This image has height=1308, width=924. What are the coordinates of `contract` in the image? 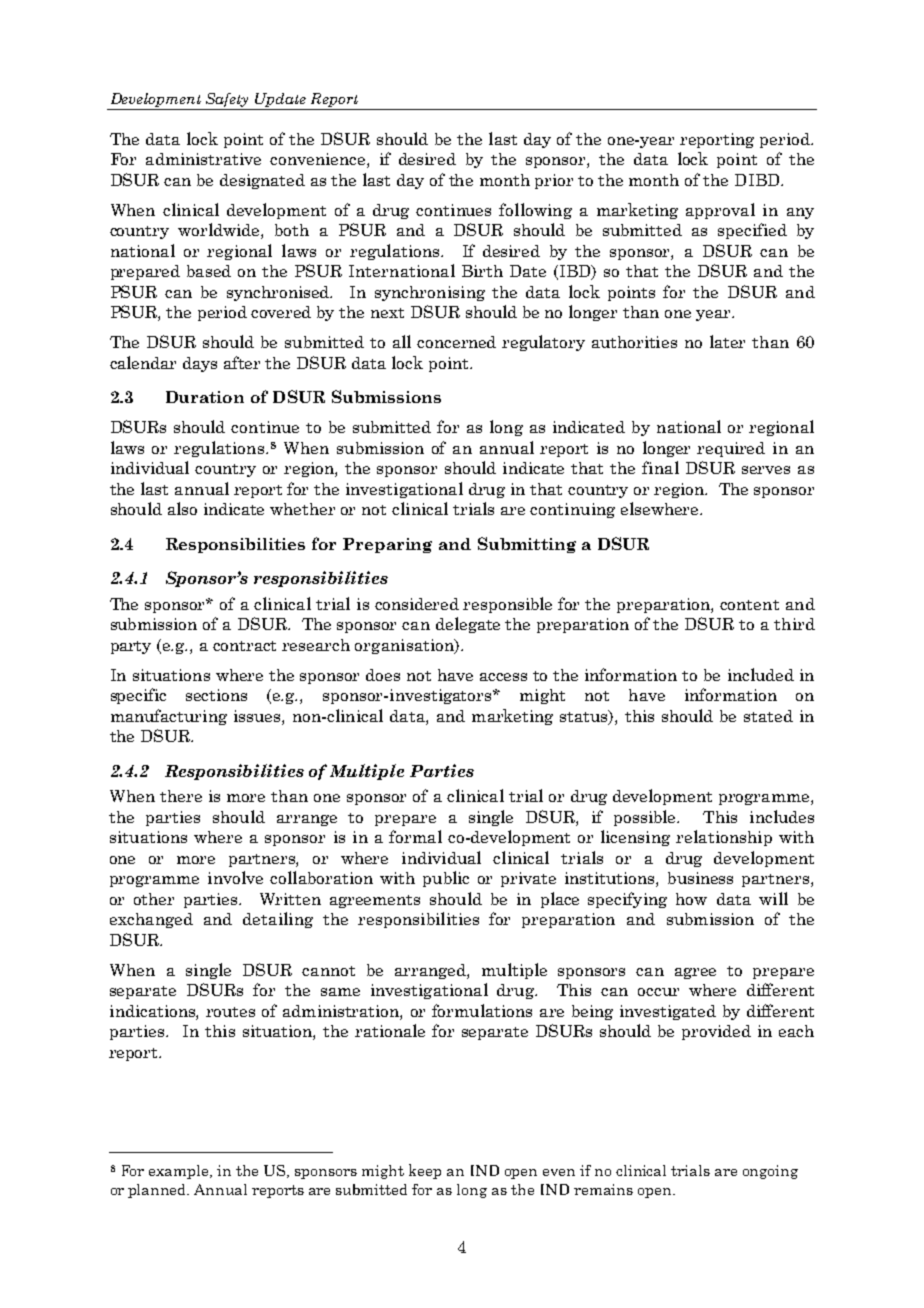 It's located at (244, 646).
